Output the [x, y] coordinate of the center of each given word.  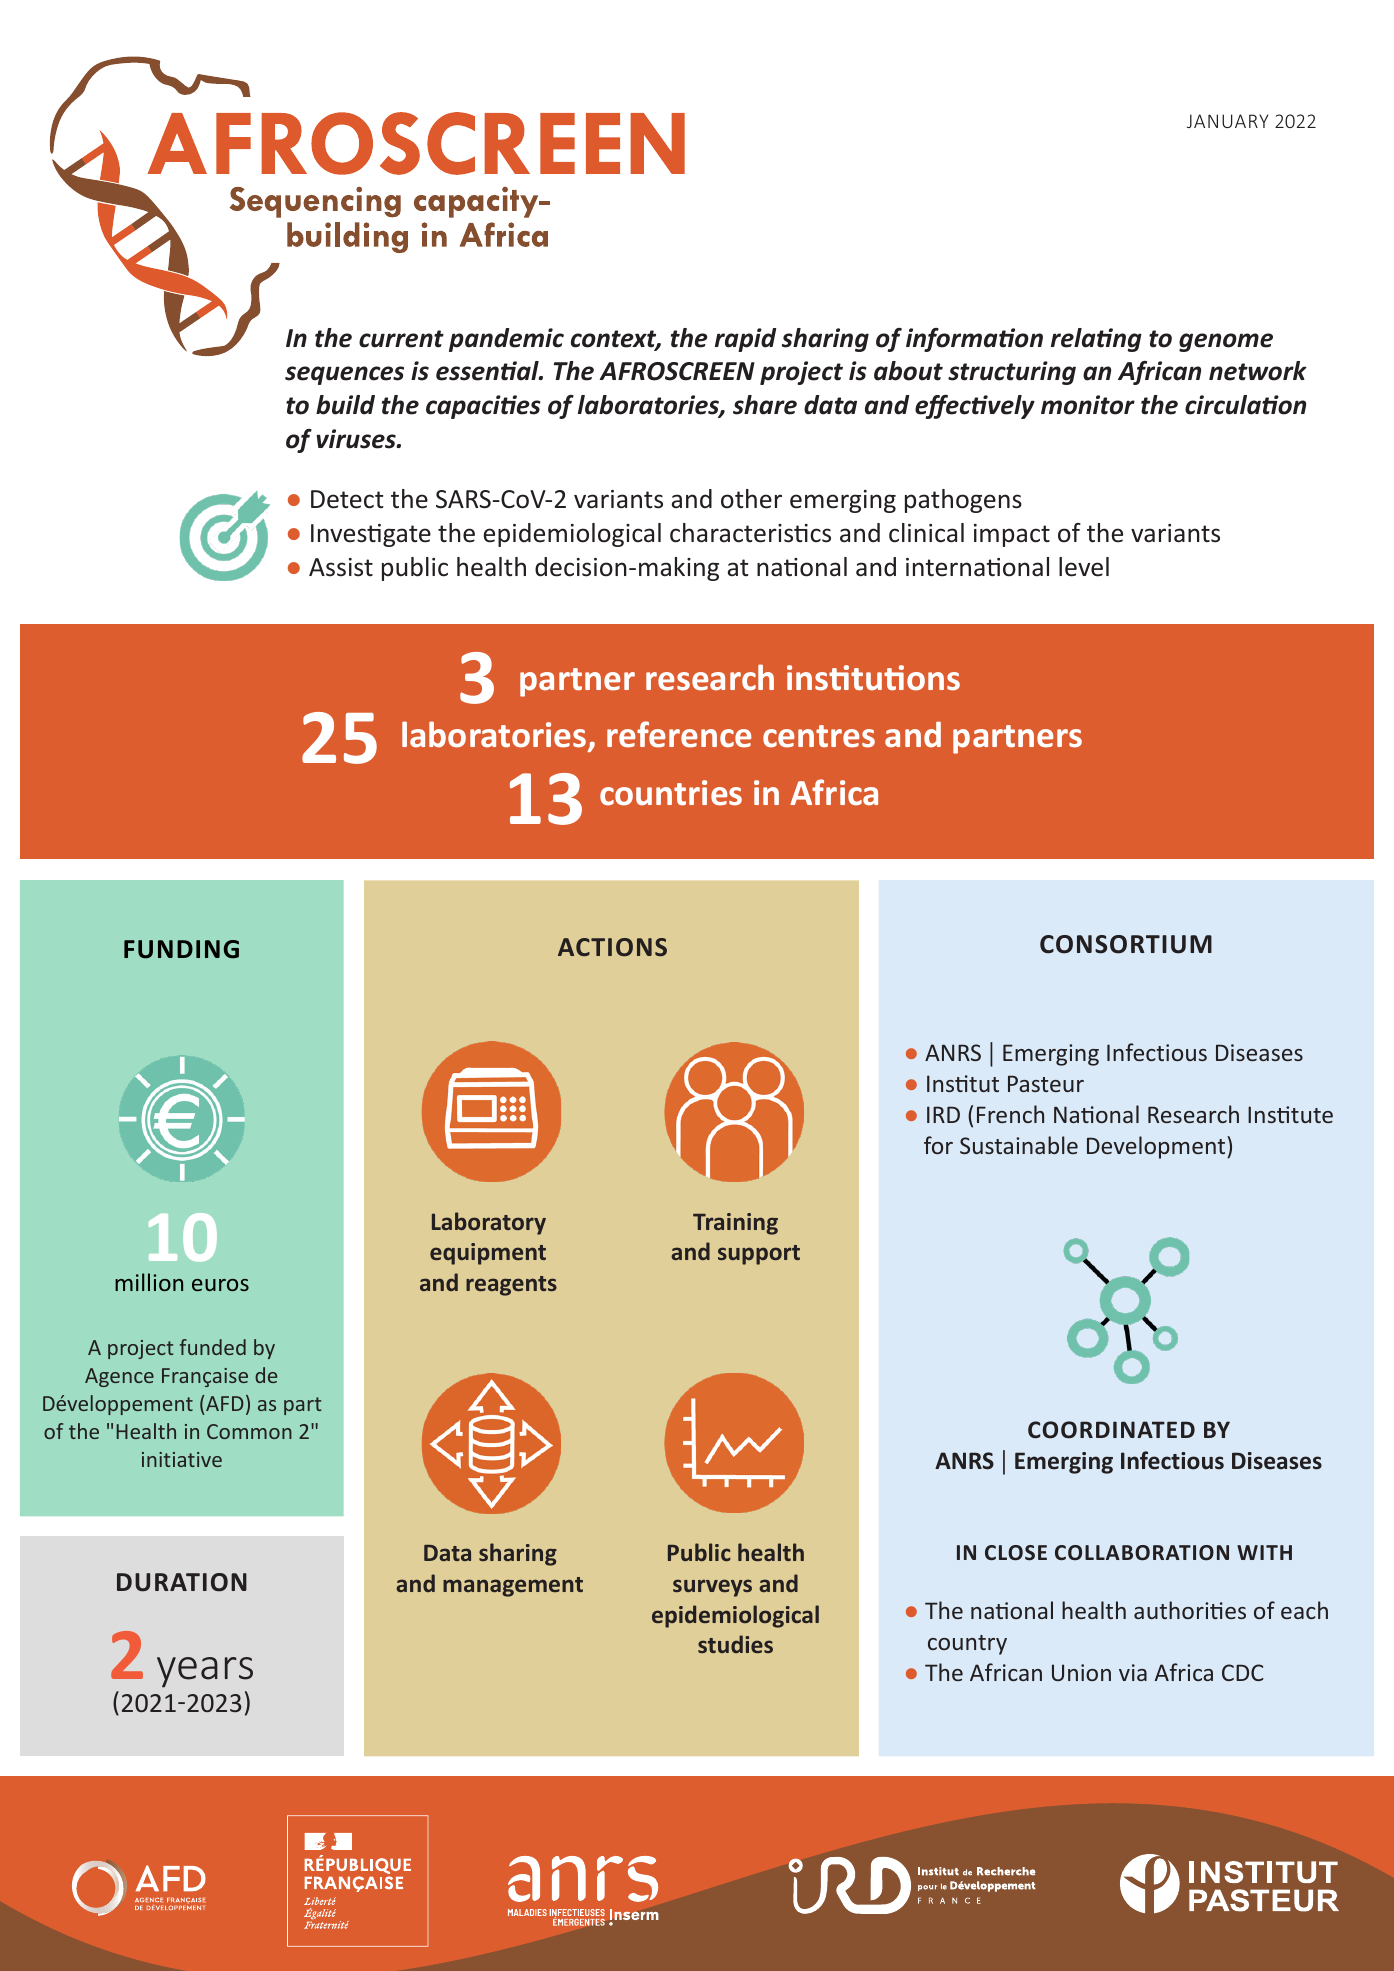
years [205, 1672]
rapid [745, 340]
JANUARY [1227, 121]
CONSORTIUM [1126, 944]
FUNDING [181, 949]
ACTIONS [612, 947]
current [401, 339]
